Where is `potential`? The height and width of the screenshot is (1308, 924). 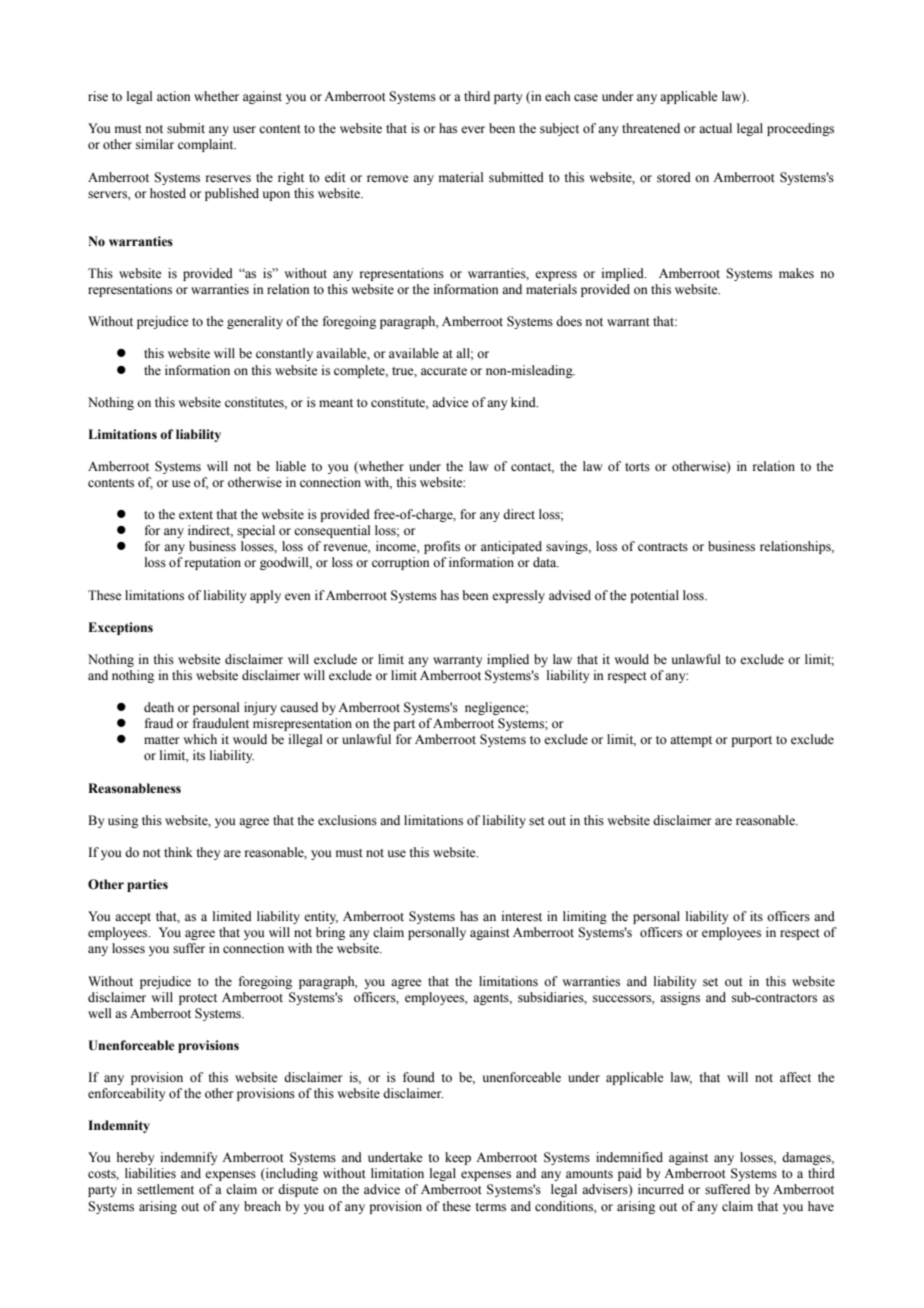 potential is located at coordinates (654, 596).
